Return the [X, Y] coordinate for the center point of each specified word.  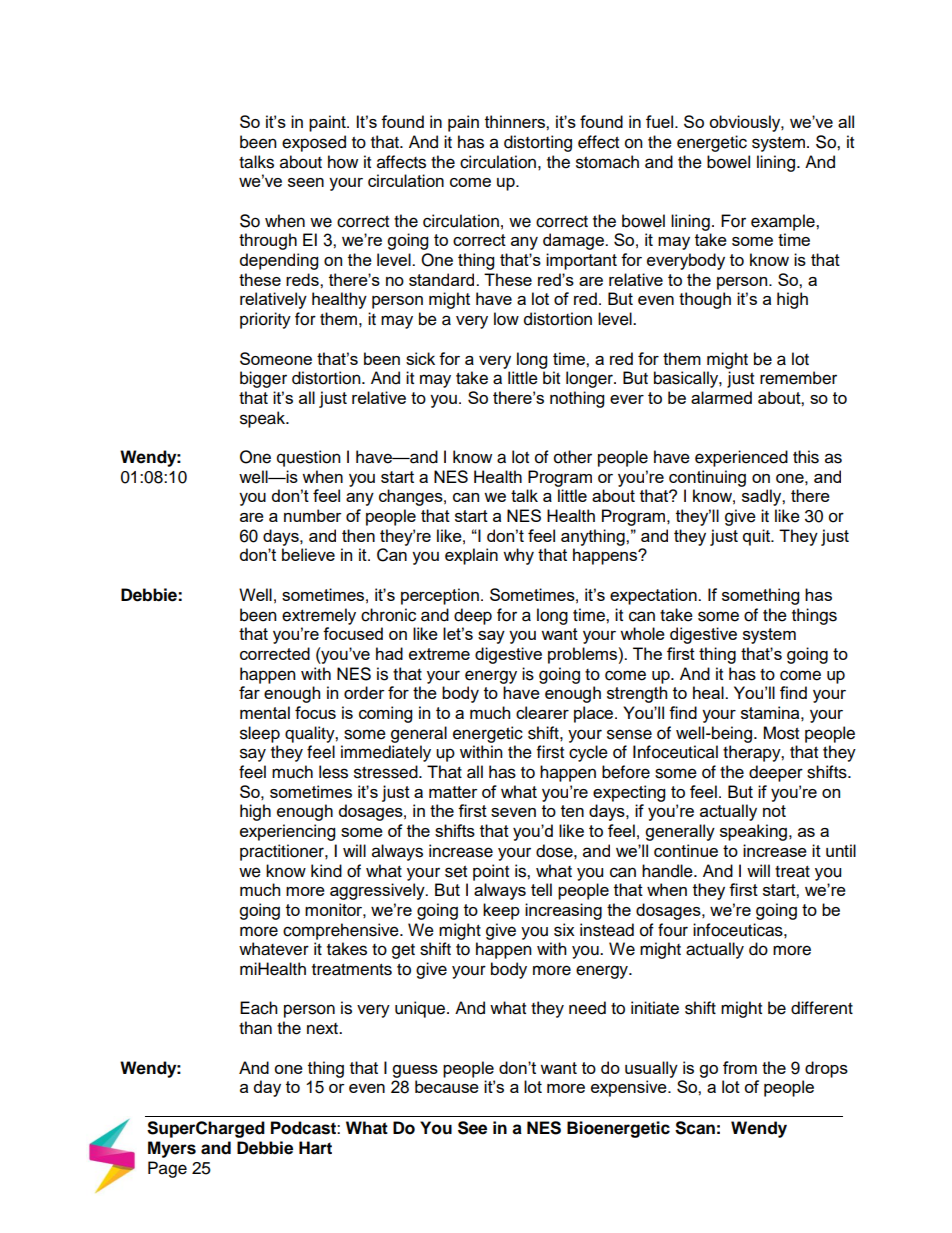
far [249, 692]
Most [781, 733]
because [447, 1086]
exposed [314, 143]
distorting [538, 143]
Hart [315, 1148]
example [784, 222]
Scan [695, 1128]
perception [440, 596]
